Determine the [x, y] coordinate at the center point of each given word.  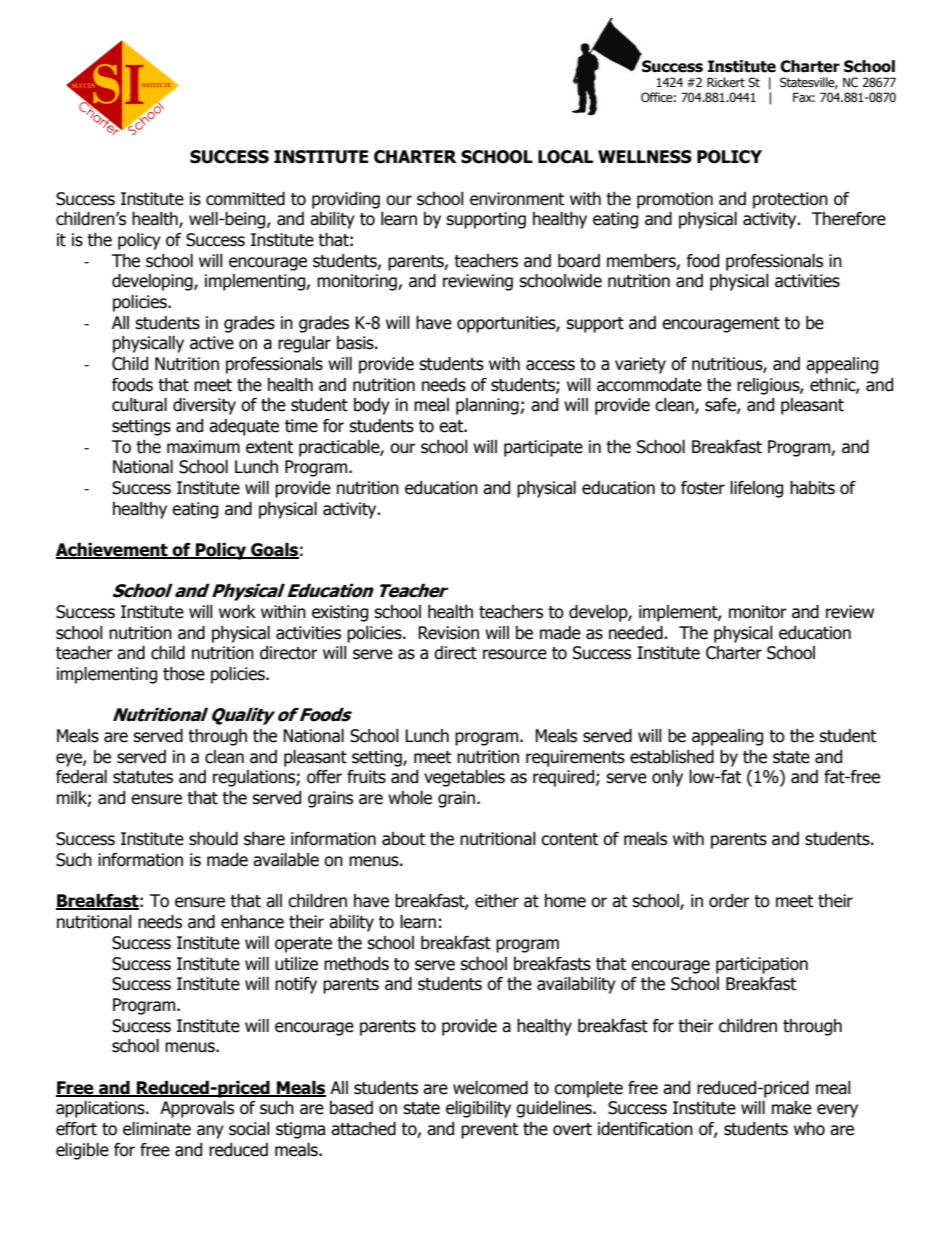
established [672, 757]
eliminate [157, 1129]
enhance [252, 922]
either [497, 901]
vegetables [464, 778]
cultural [139, 405]
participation [762, 965]
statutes [143, 777]
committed [245, 199]
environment [517, 199]
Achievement [113, 551]
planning [488, 406]
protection [790, 200]
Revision [448, 633]
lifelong [756, 489]
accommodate [649, 385]
